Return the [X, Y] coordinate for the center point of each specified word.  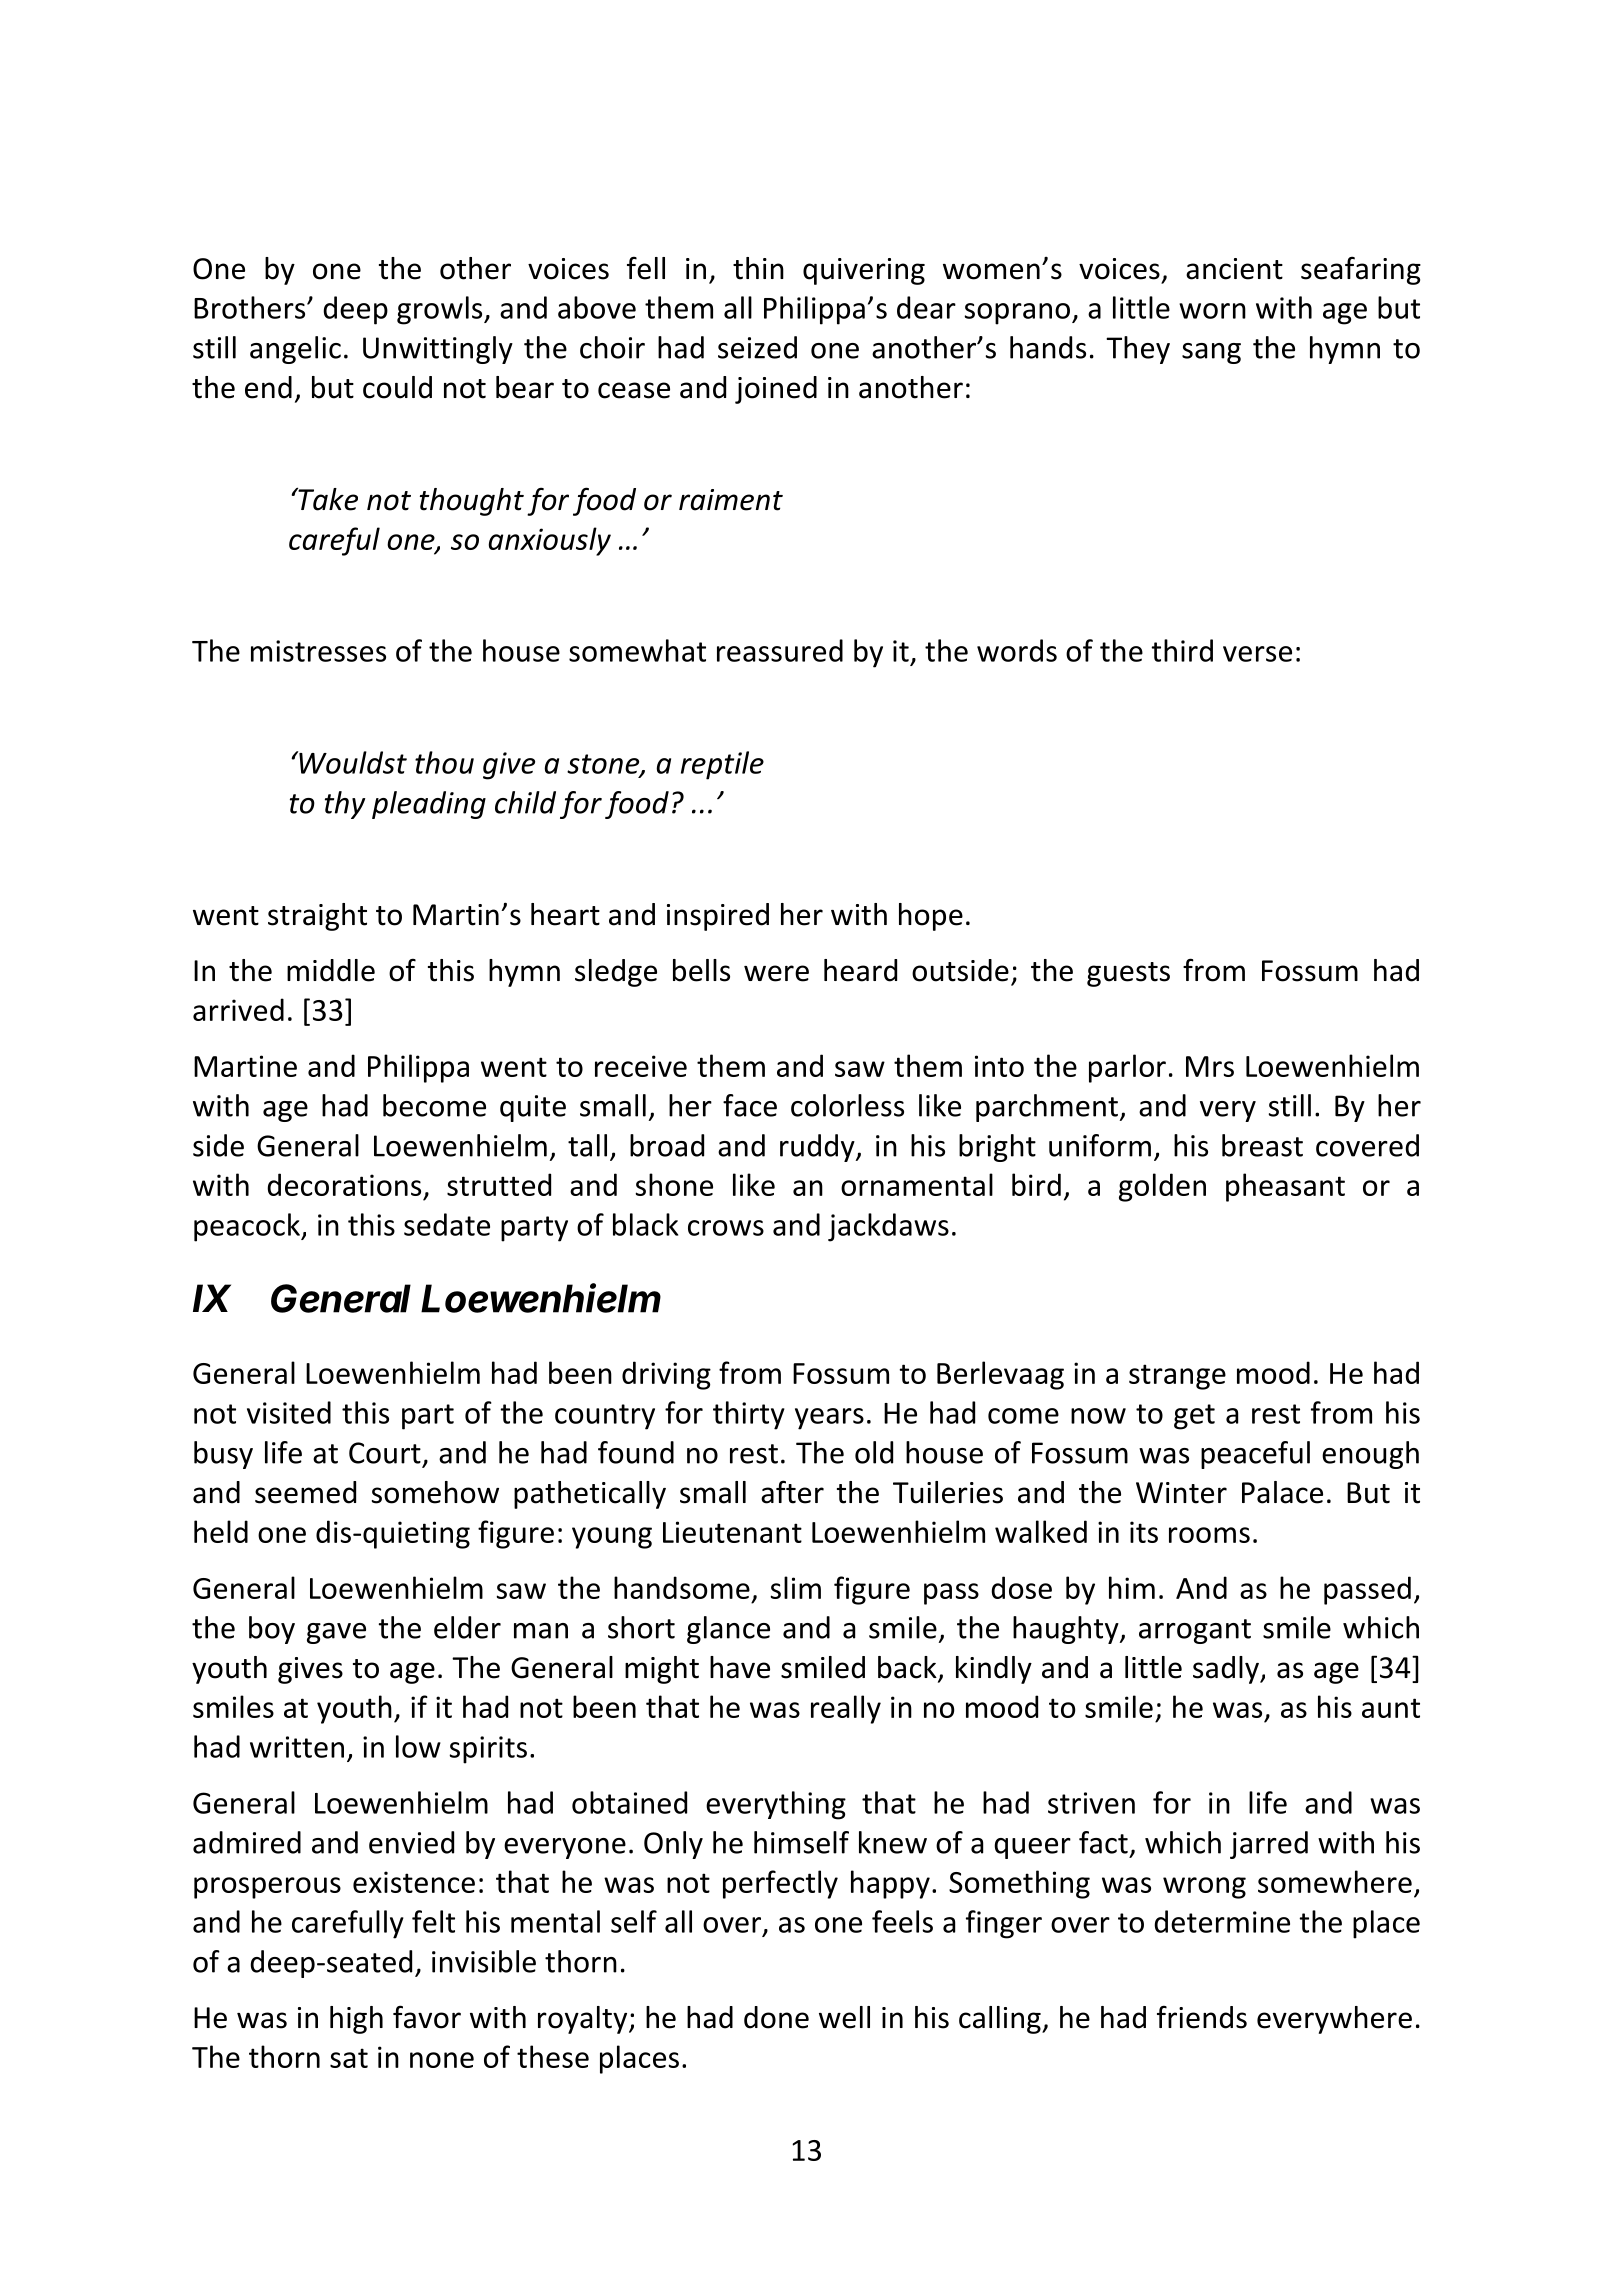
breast [1262, 1145]
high [356, 2020]
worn [1212, 311]
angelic [295, 350]
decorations [344, 1184]
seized [757, 347]
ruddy [818, 1148]
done [776, 2017]
